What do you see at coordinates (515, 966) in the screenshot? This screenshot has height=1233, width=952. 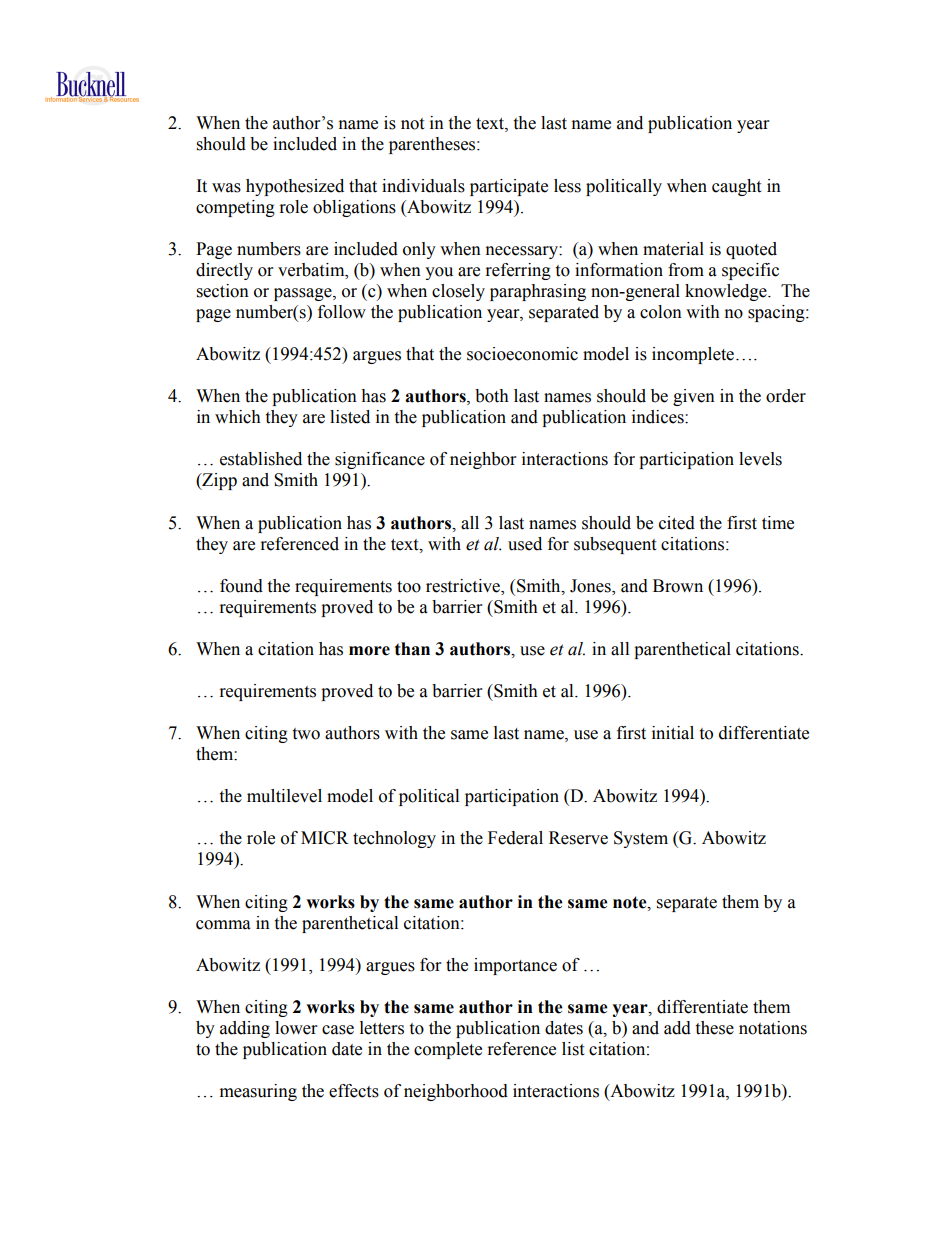 I see `importance` at bounding box center [515, 966].
